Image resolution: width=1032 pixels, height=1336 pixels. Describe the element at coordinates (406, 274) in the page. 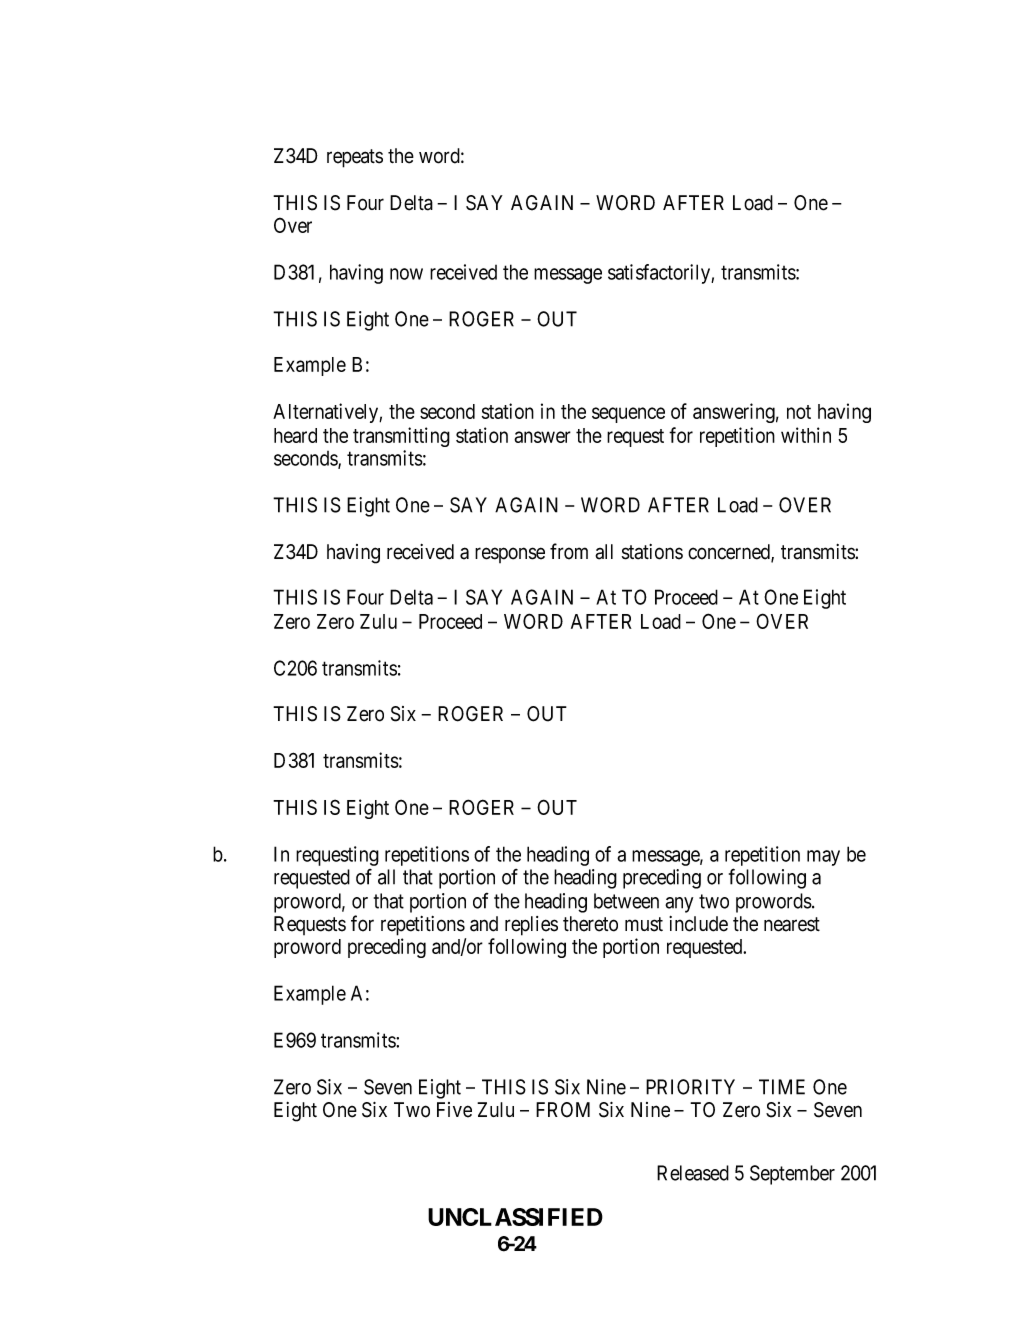

I see `now` at that location.
